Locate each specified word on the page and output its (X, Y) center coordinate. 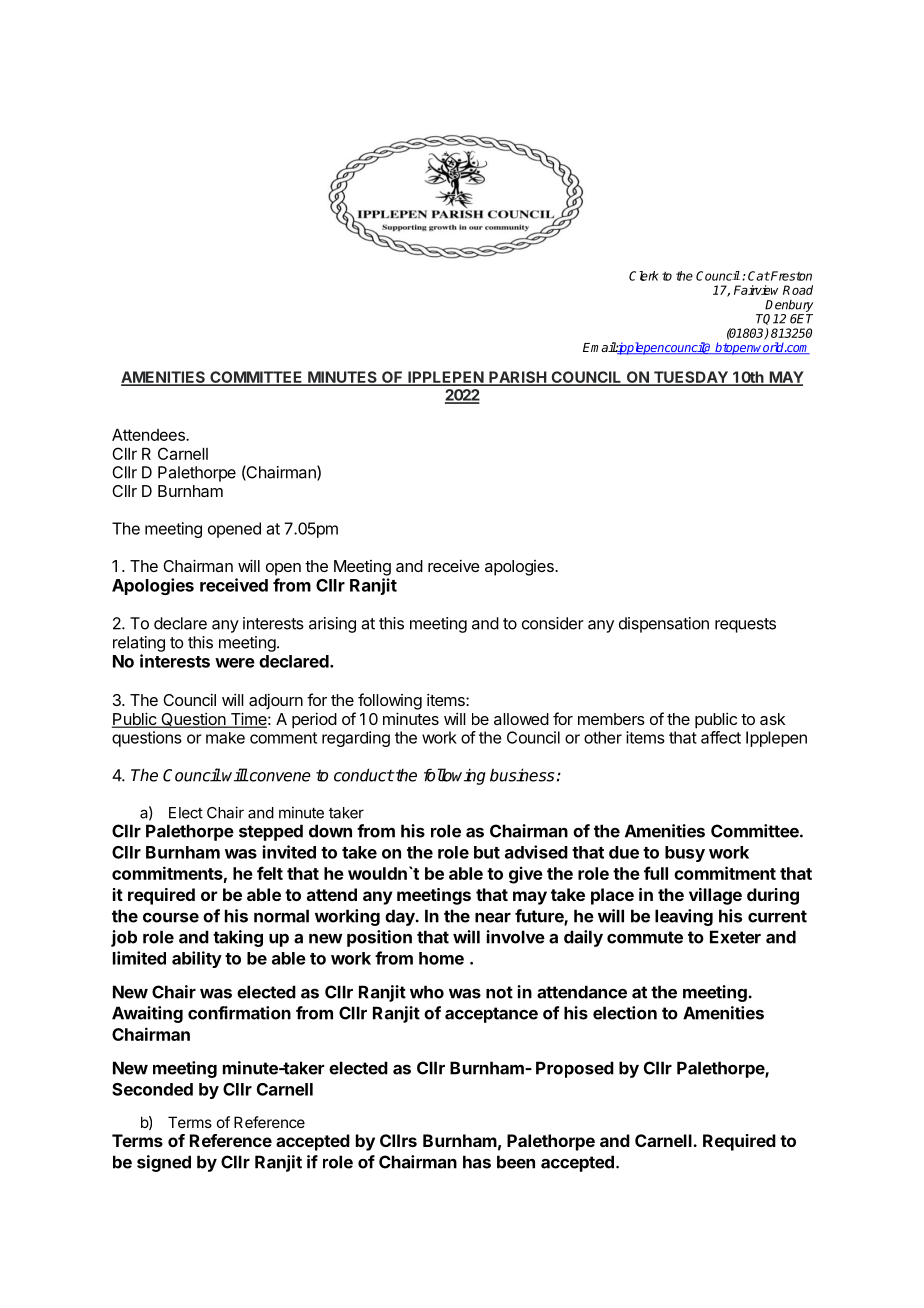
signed (164, 1163)
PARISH (517, 378)
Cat (759, 276)
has (477, 1162)
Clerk (644, 276)
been (516, 1162)
